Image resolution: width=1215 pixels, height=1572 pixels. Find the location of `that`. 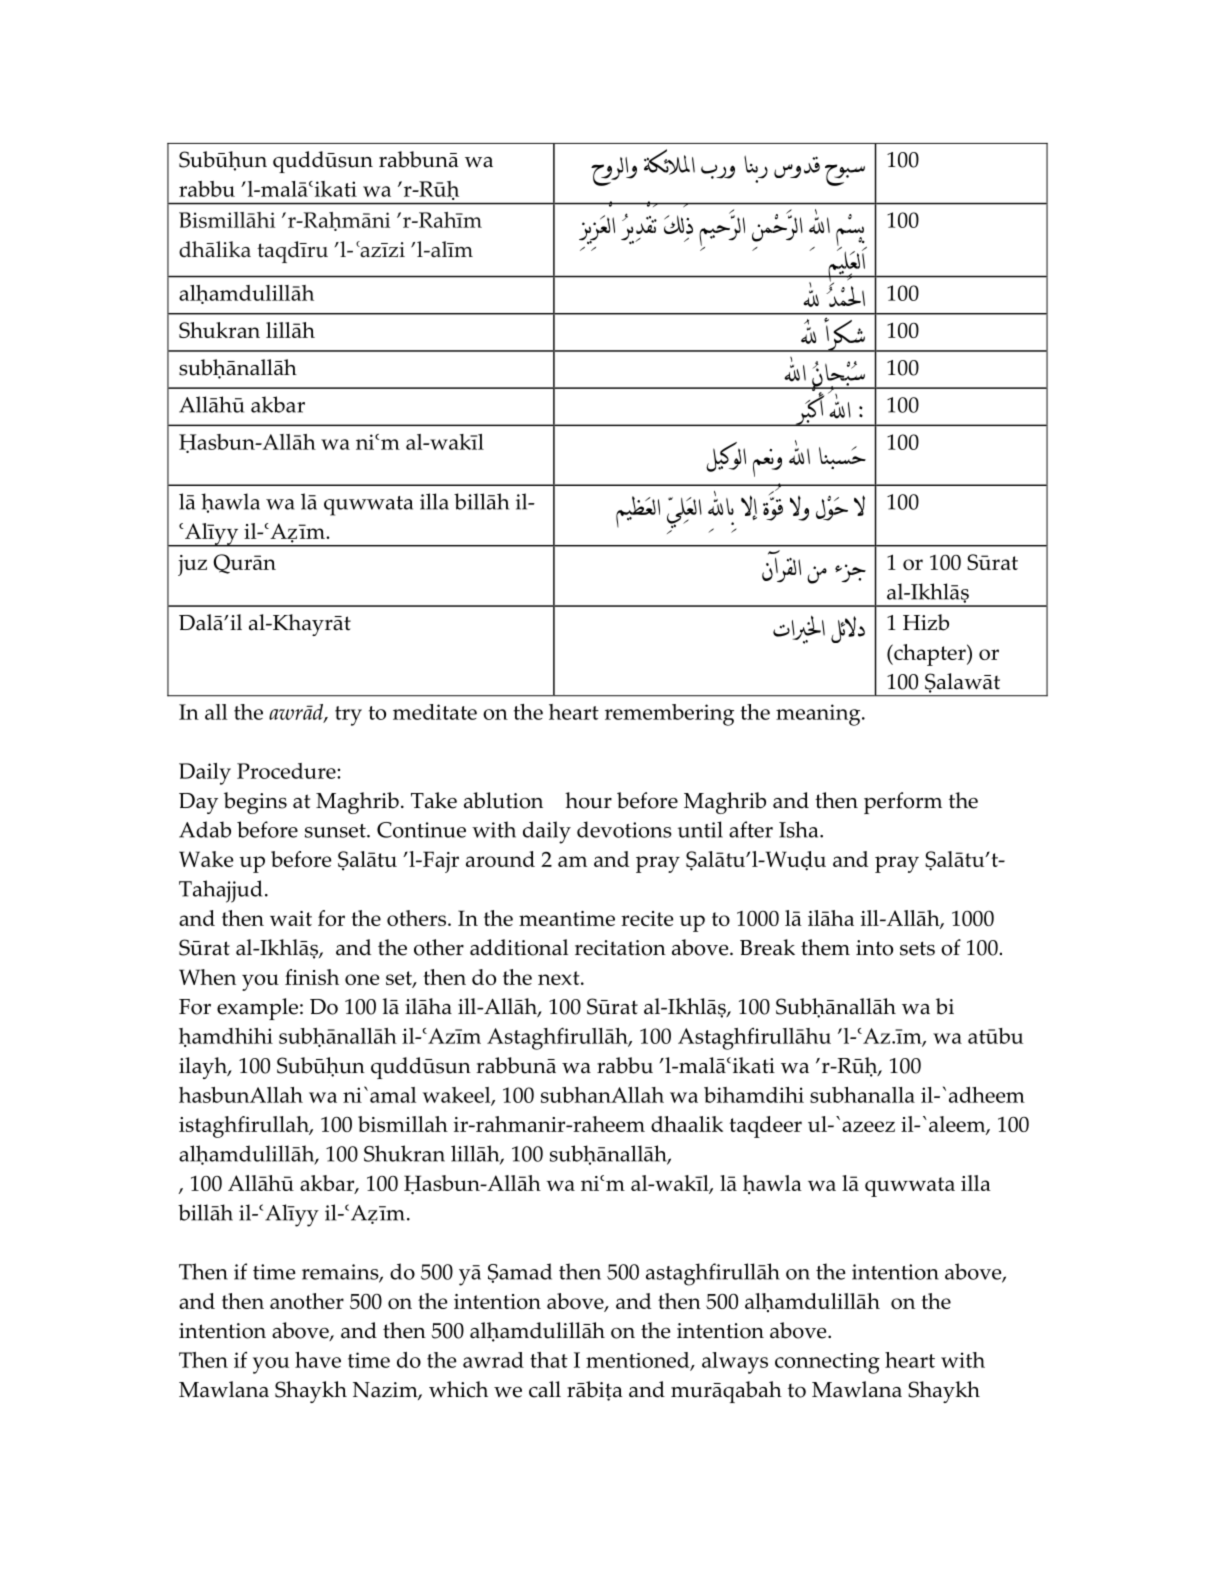

that is located at coordinates (549, 1360).
